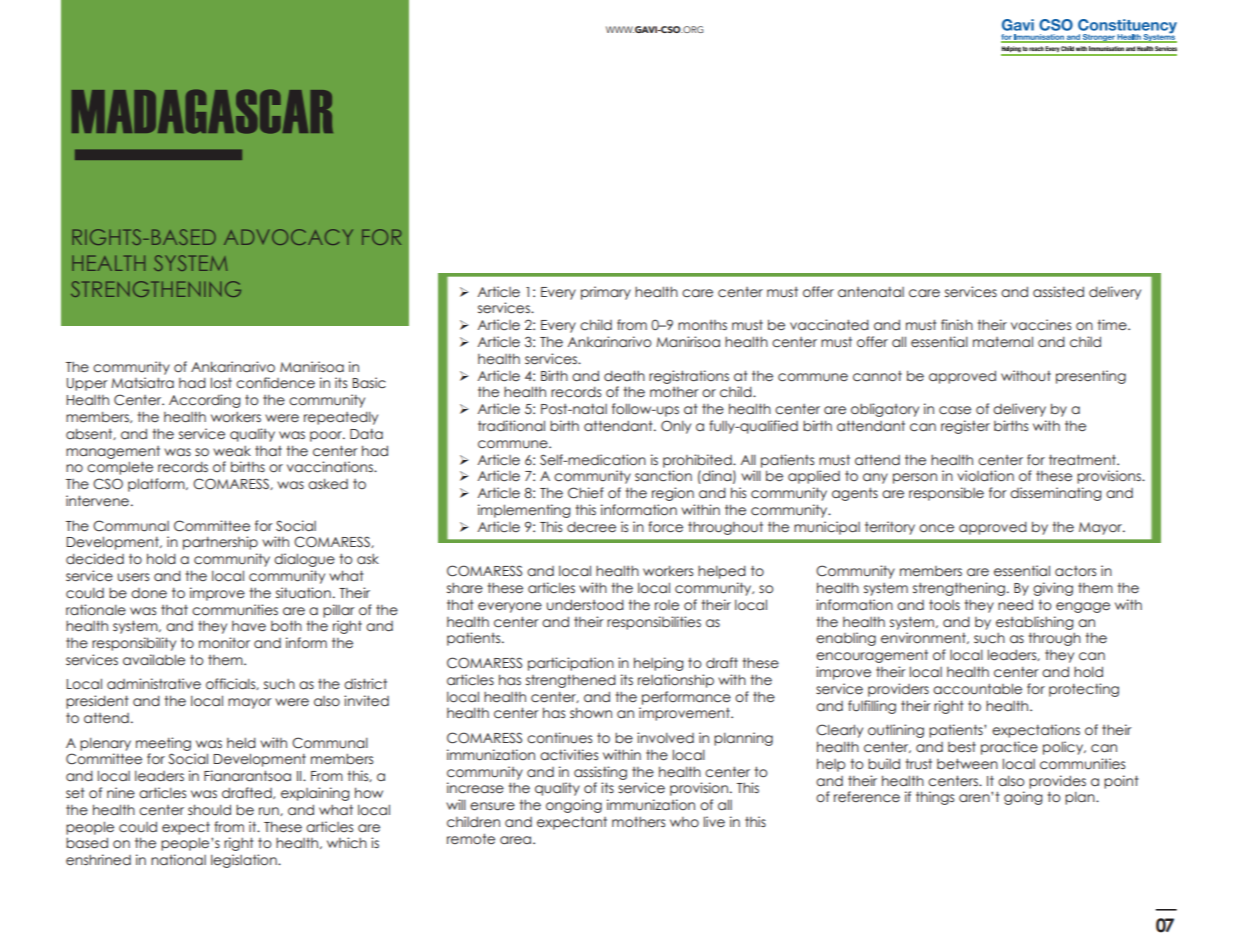 The width and height of the document is (1233, 952). What do you see at coordinates (288, 237) in the document?
I see `ADVOCACY` at bounding box center [288, 237].
